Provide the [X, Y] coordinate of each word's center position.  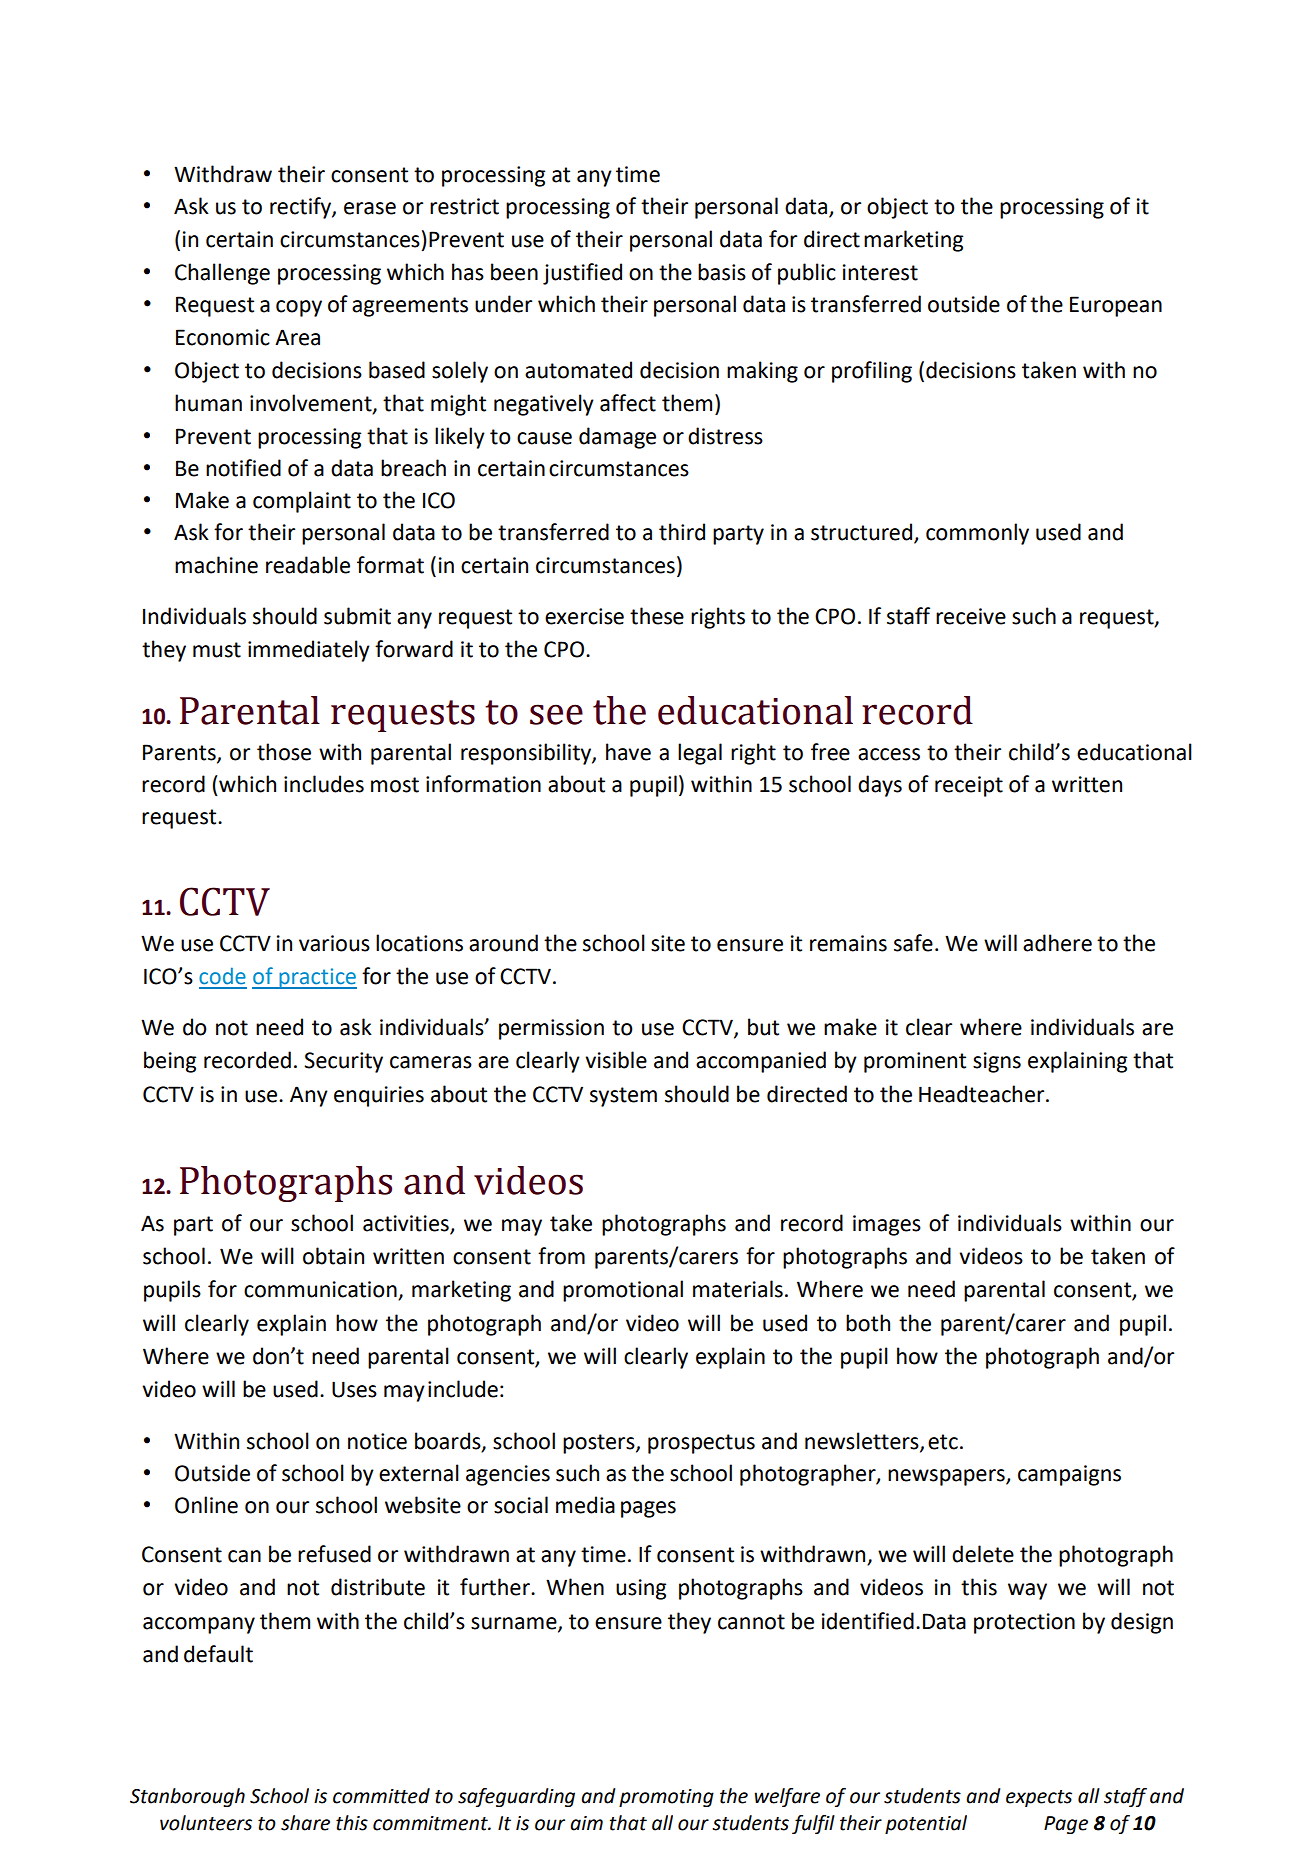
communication [321, 1290]
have [628, 752]
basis [722, 272]
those [284, 752]
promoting [666, 1798]
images [887, 1225]
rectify [301, 208]
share [305, 1823]
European [1116, 306]
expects [1039, 1798]
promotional [623, 1291]
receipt [969, 786]
